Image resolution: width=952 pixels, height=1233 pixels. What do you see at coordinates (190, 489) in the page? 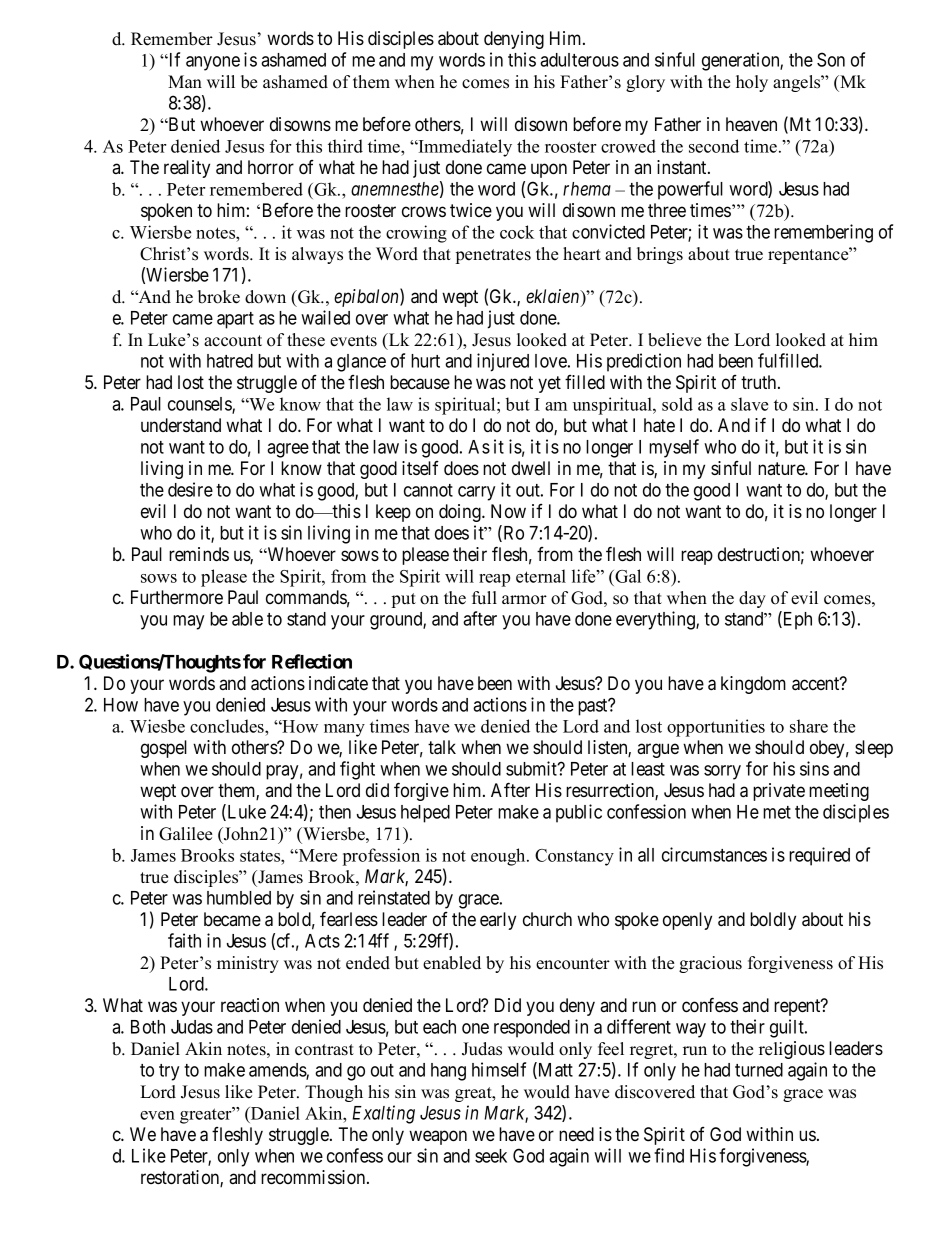
I see `desire` at bounding box center [190, 489].
